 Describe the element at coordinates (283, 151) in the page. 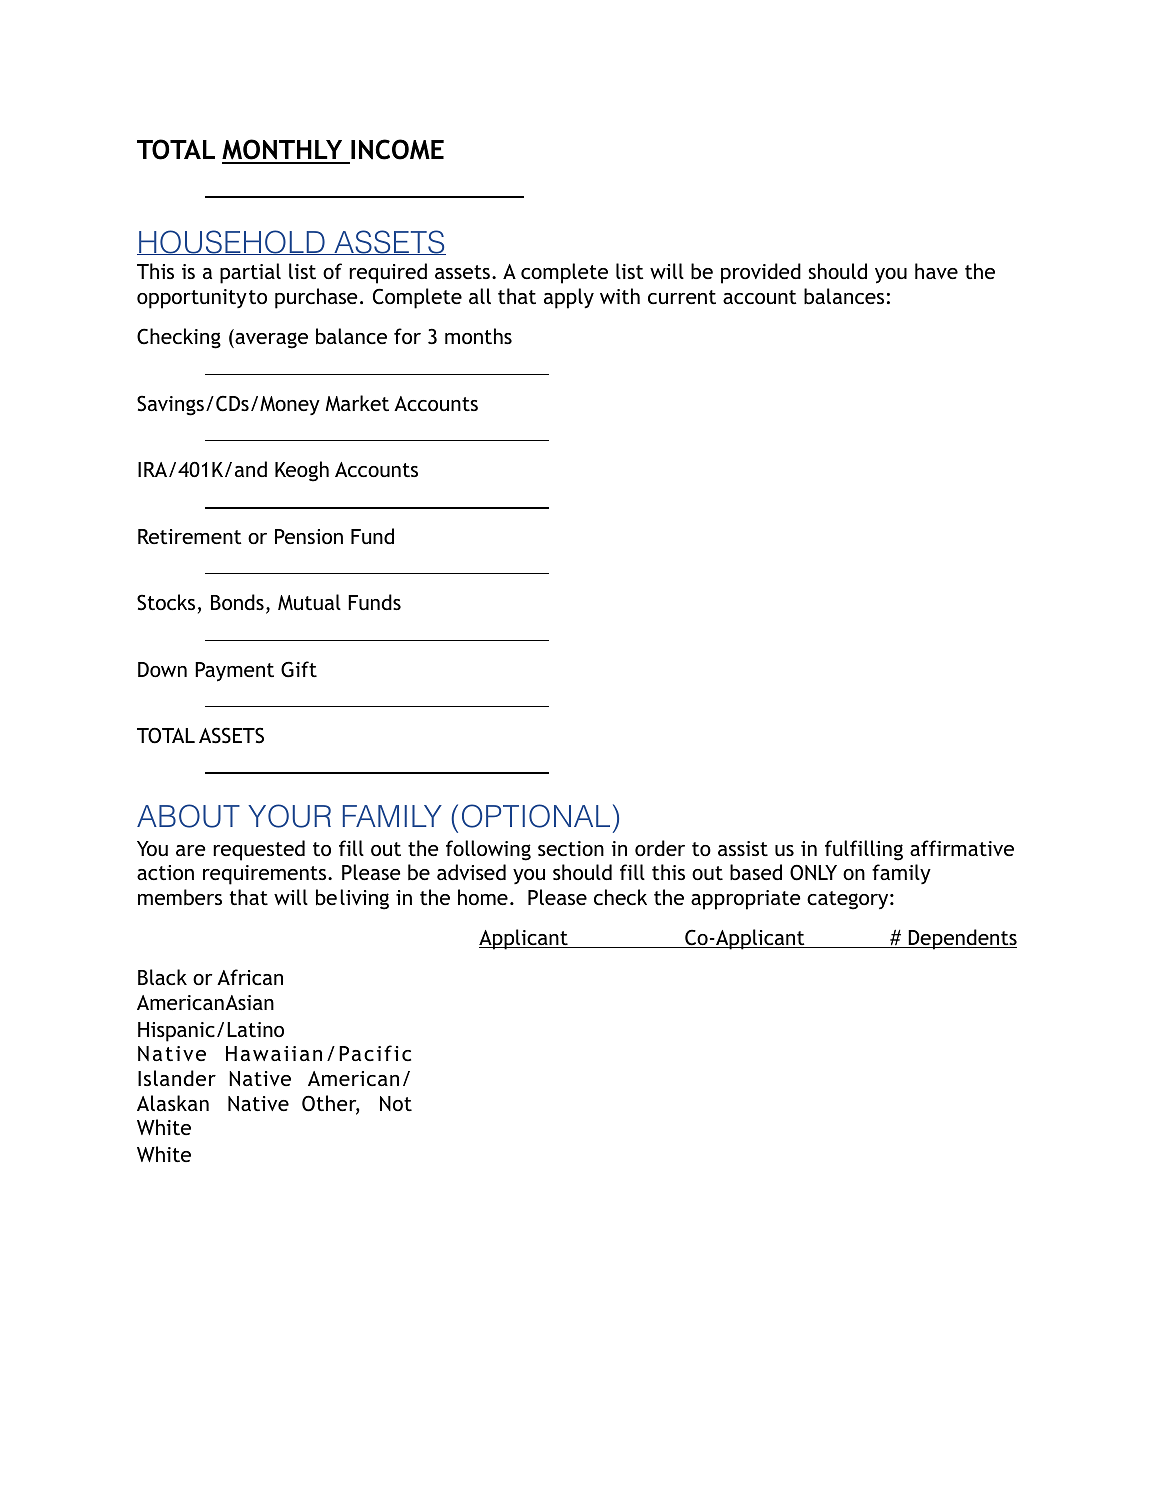

I see `MONTHLY` at that location.
